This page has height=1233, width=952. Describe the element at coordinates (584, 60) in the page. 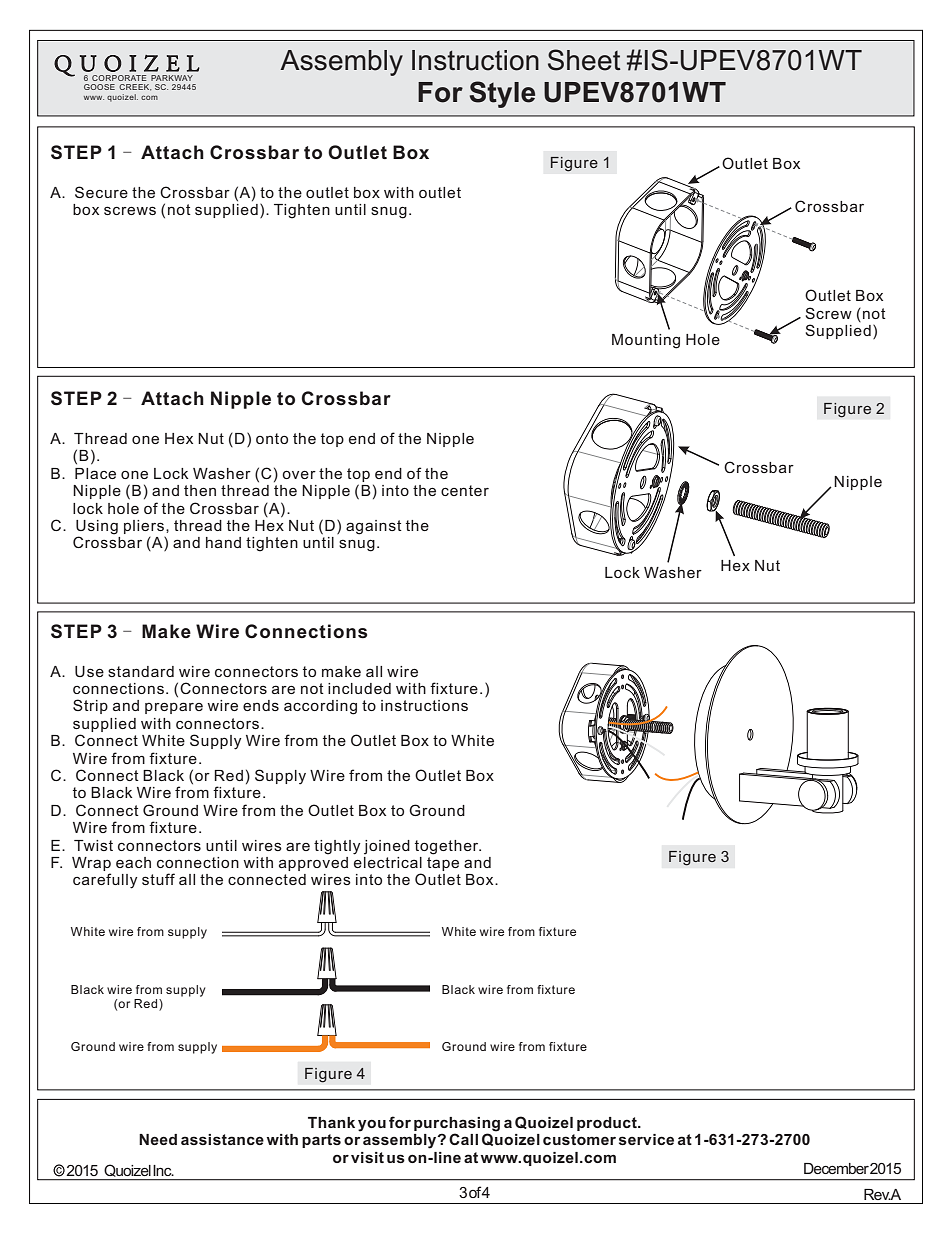

I see `Sheet` at that location.
